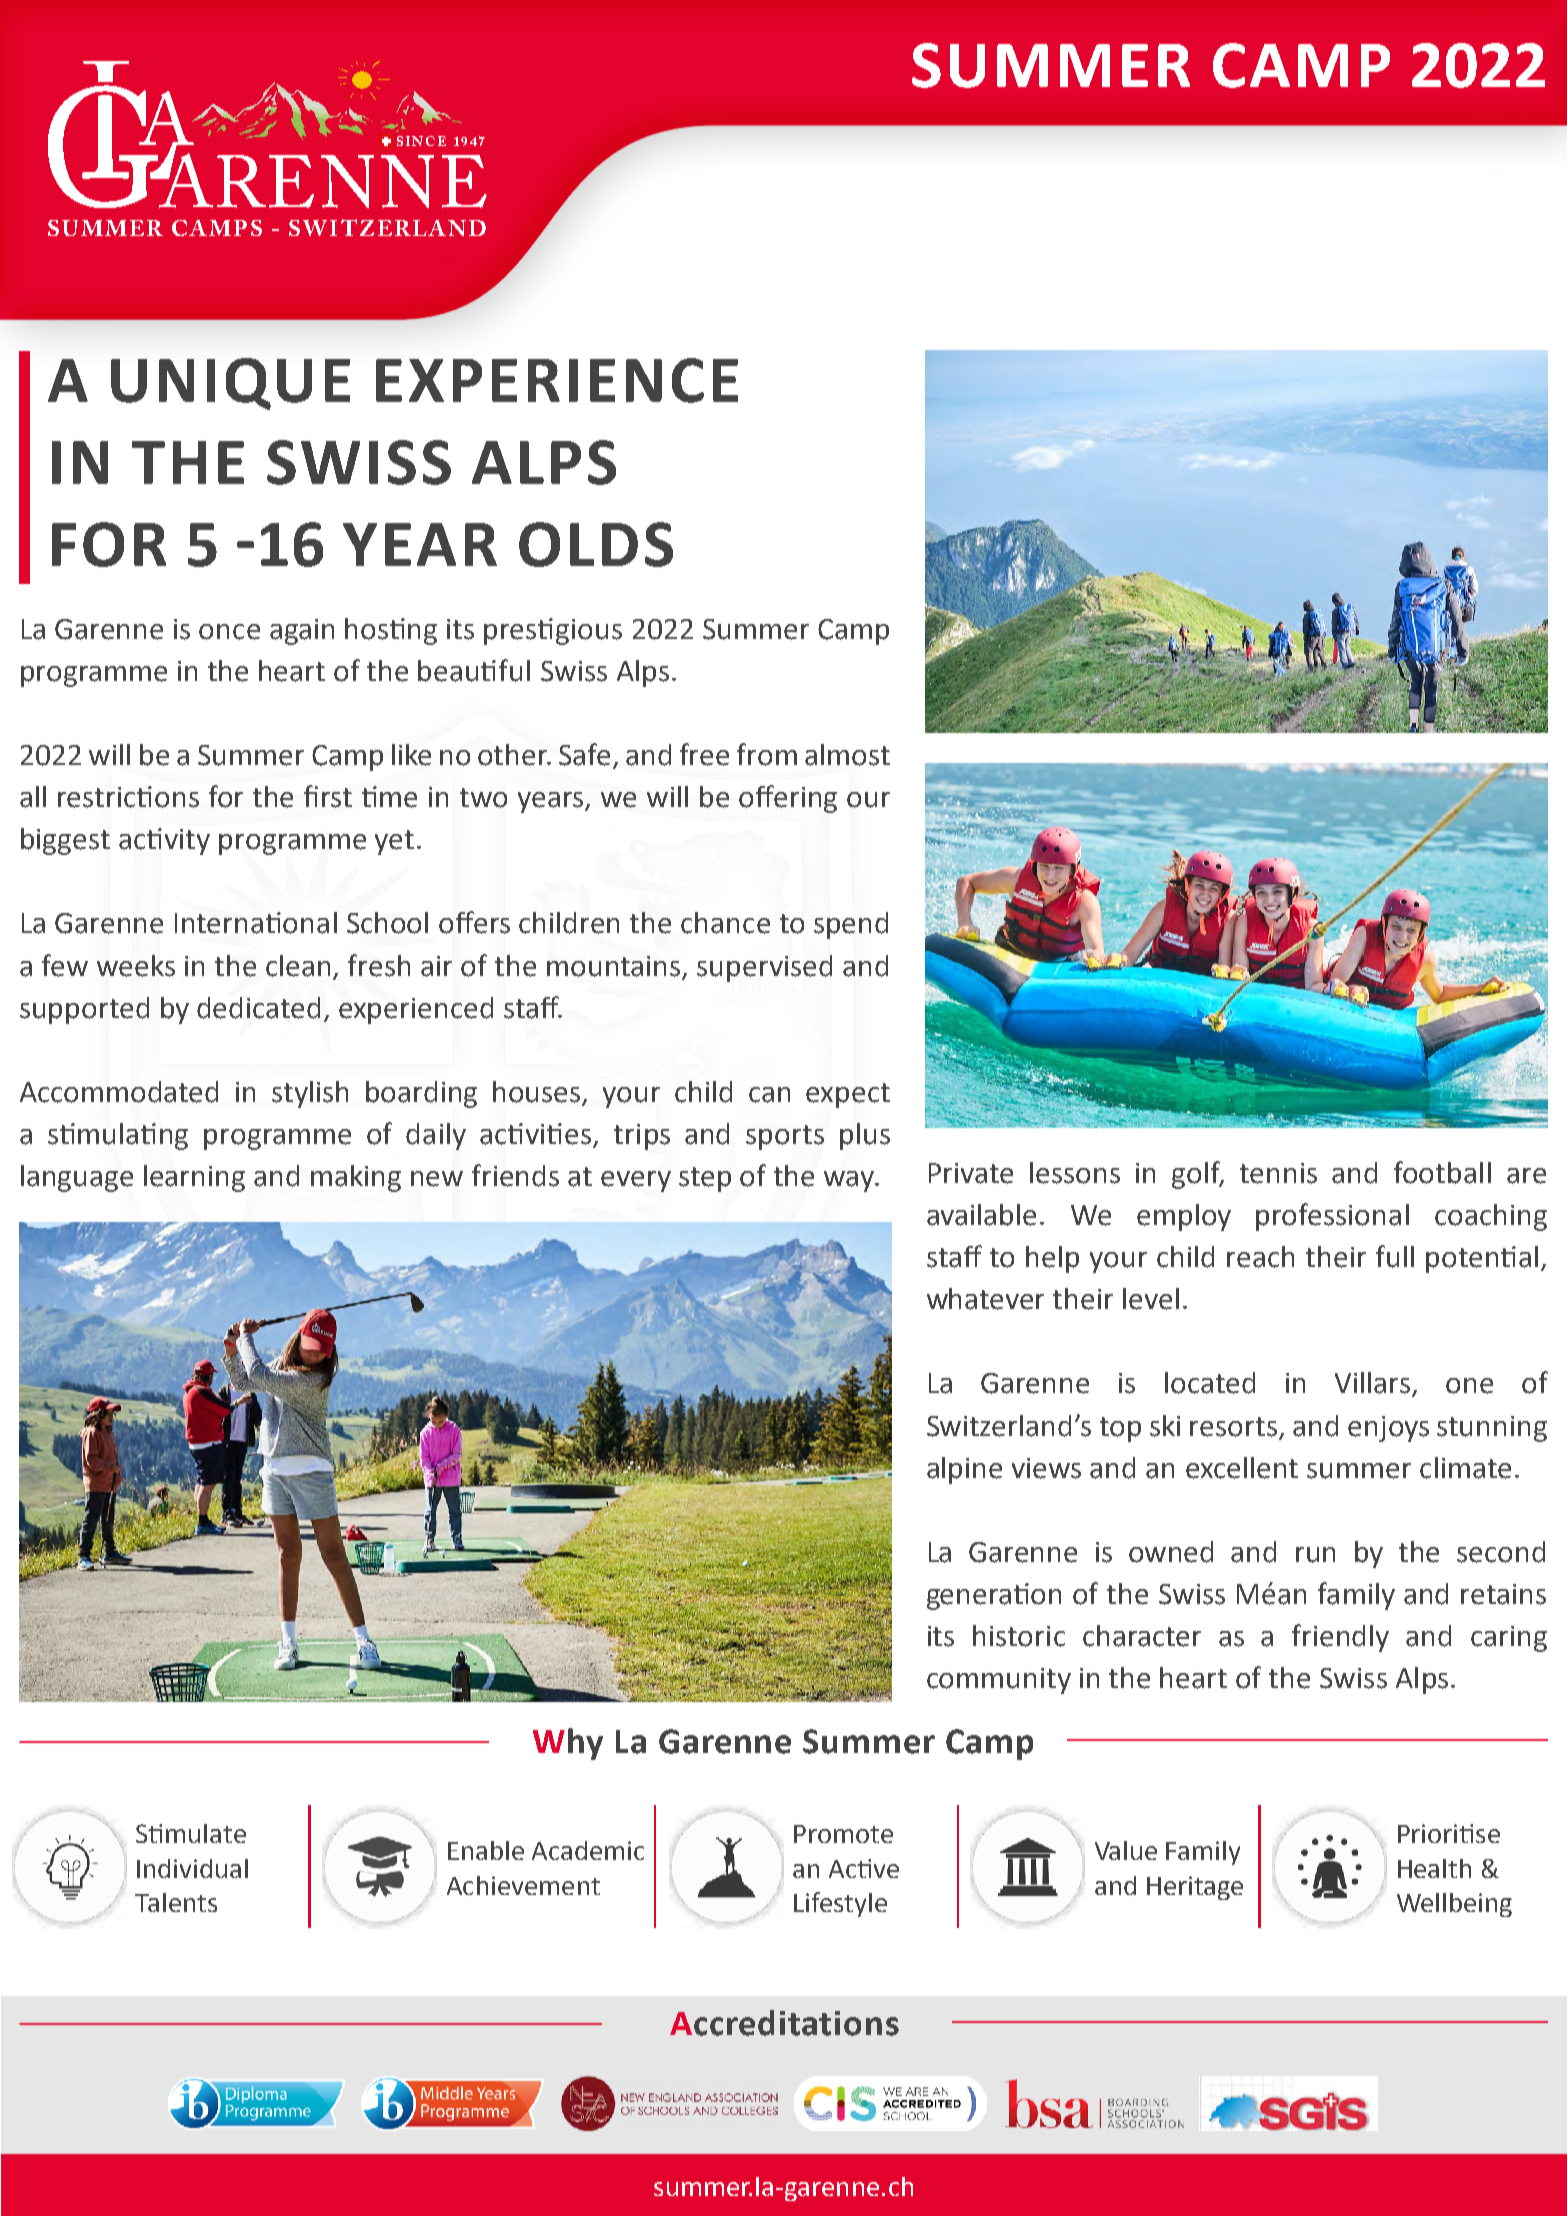 The image size is (1567, 2216). What do you see at coordinates (421, 141) in the screenshot?
I see `SINCE` at bounding box center [421, 141].
